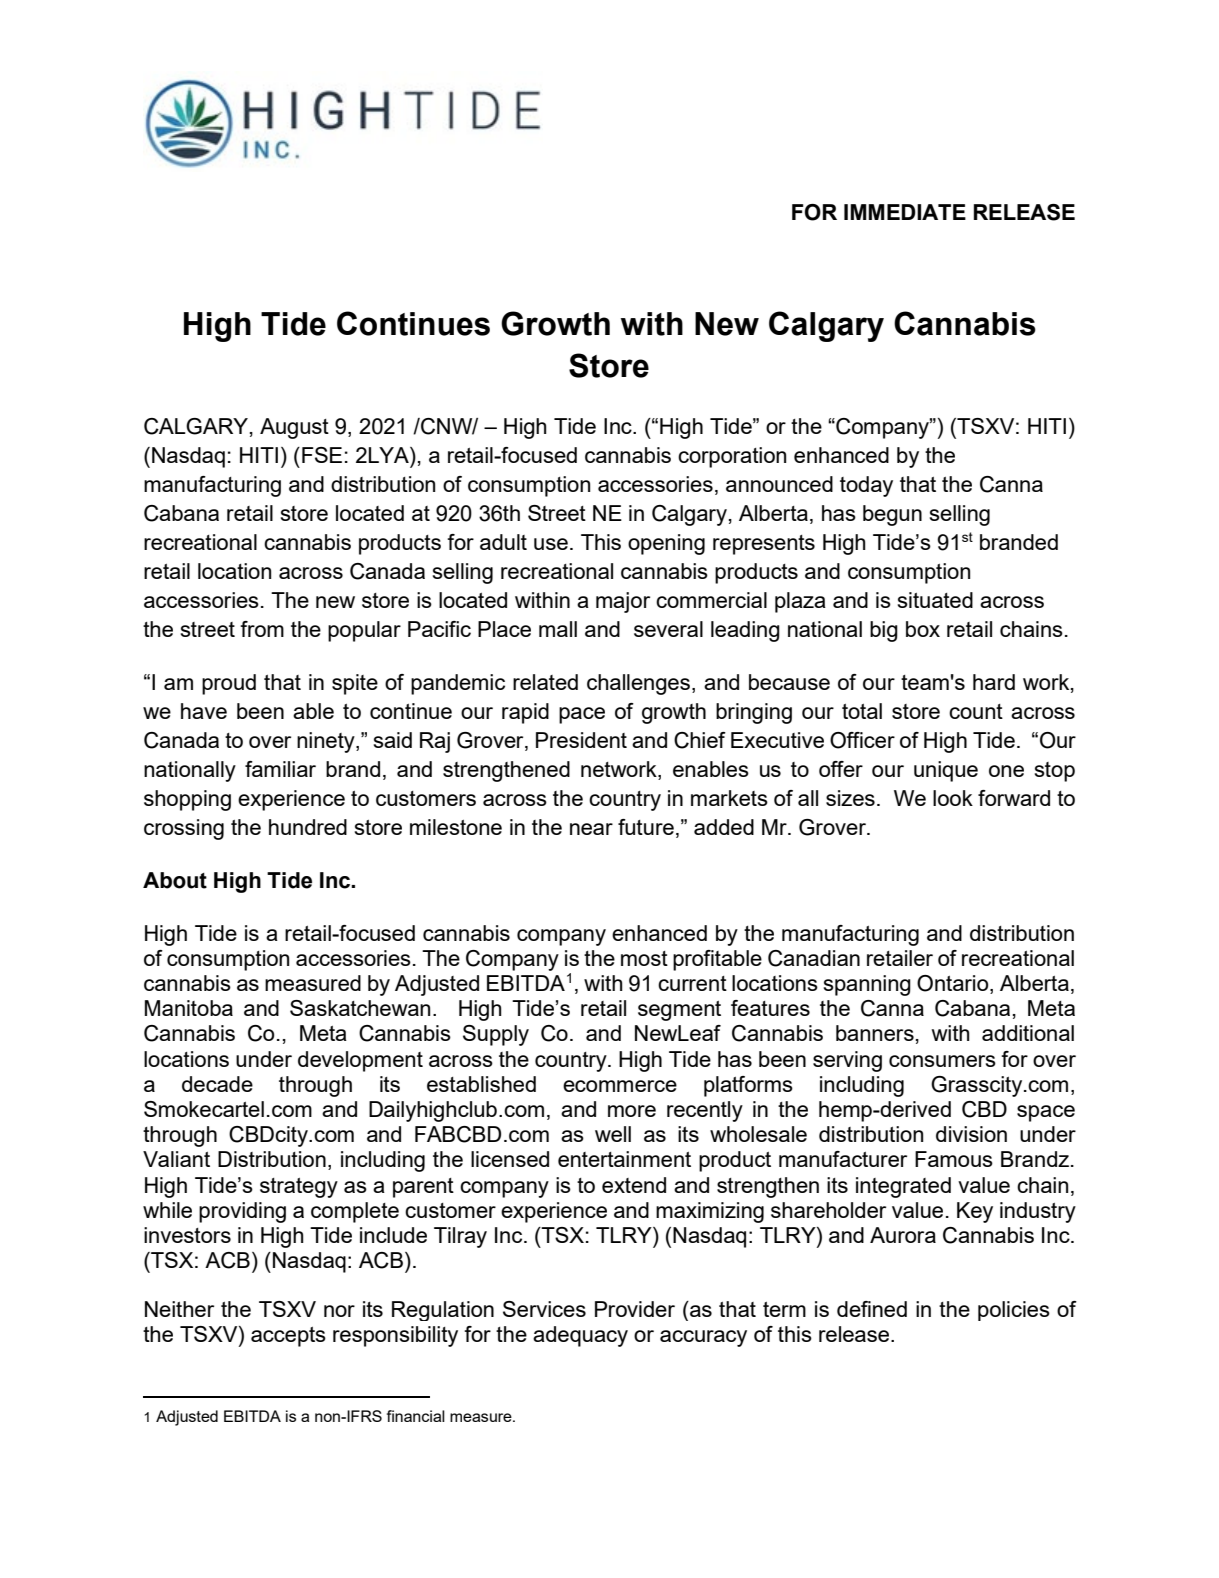 The height and width of the page is (1578, 1219). What do you see at coordinates (942, 1061) in the page?
I see `consumers` at bounding box center [942, 1061].
